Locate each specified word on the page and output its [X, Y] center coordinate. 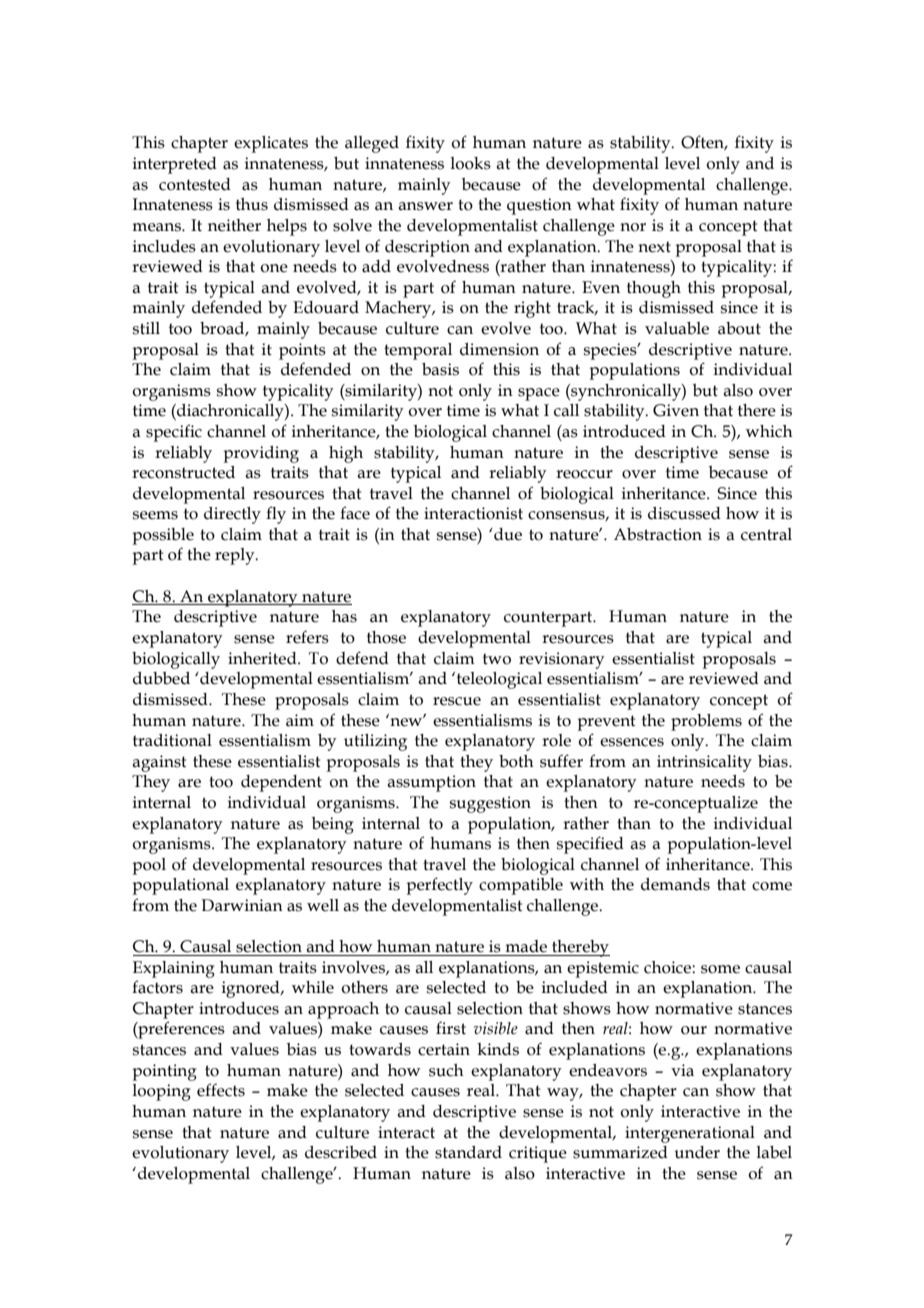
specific [174, 433]
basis [440, 369]
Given [676, 410]
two [497, 659]
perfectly [440, 886]
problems [706, 722]
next [654, 247]
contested [195, 184]
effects [221, 1090]
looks [471, 163]
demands [675, 884]
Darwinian [242, 905]
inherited [263, 658]
